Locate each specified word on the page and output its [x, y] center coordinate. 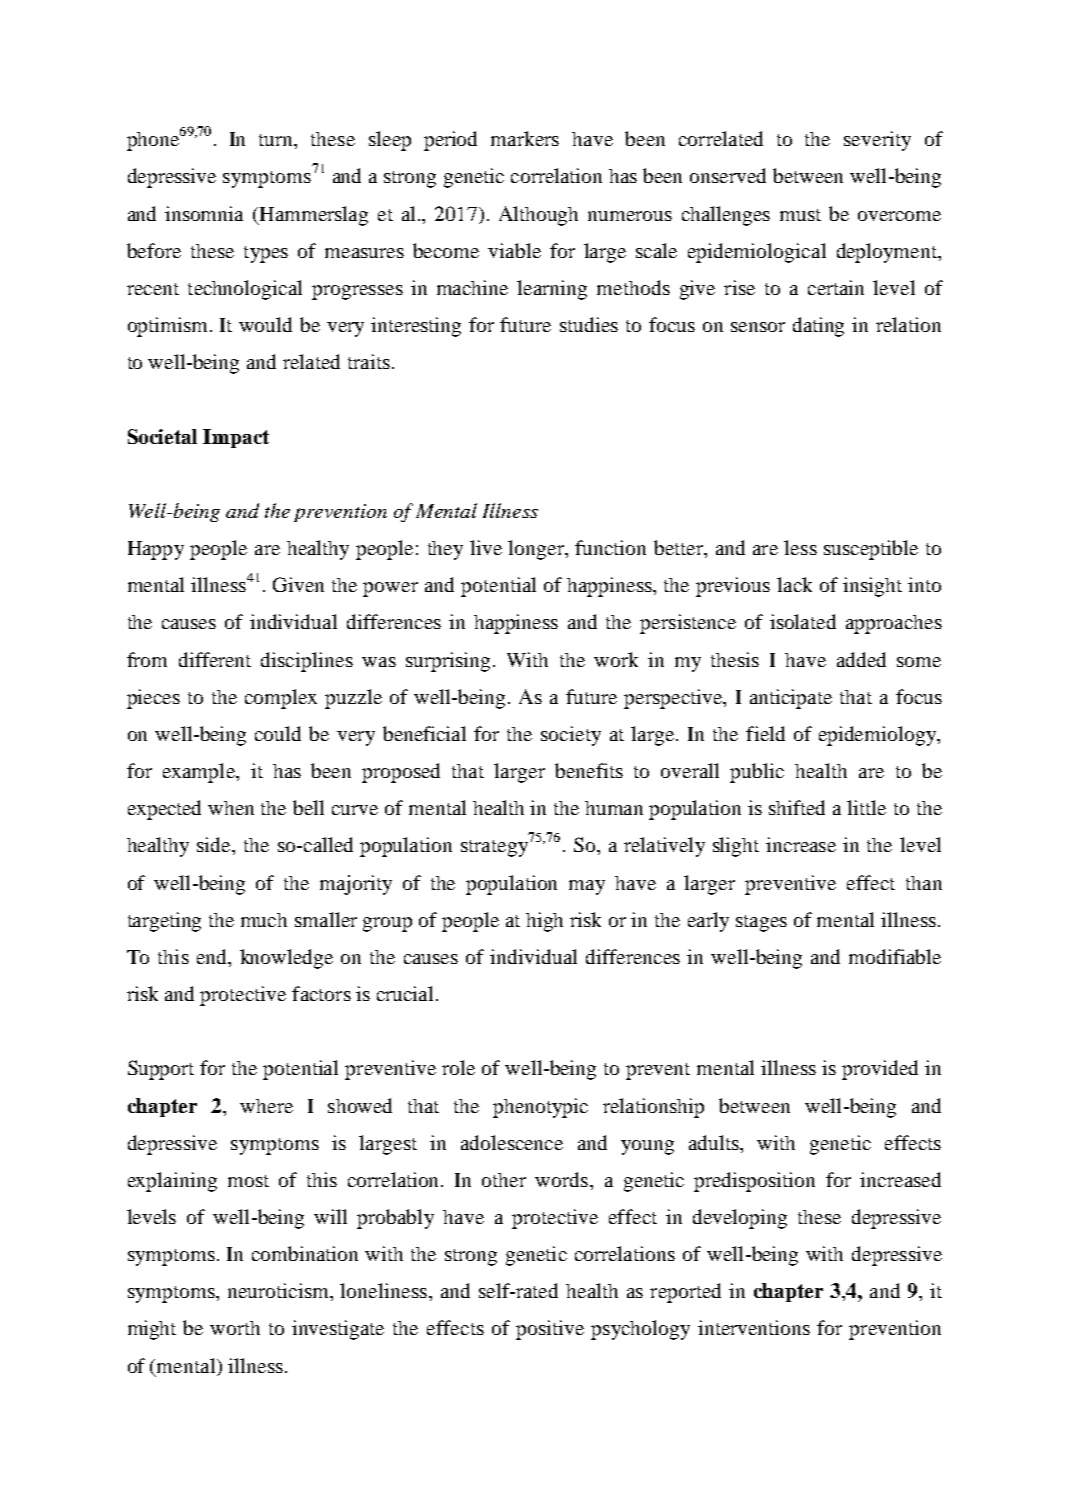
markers [525, 138]
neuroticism [279, 1290]
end [213, 956]
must [800, 215]
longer [537, 550]
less [800, 547]
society [571, 736]
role [458, 1067]
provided [880, 1070]
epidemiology [879, 736]
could [278, 733]
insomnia [204, 213]
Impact [236, 438]
